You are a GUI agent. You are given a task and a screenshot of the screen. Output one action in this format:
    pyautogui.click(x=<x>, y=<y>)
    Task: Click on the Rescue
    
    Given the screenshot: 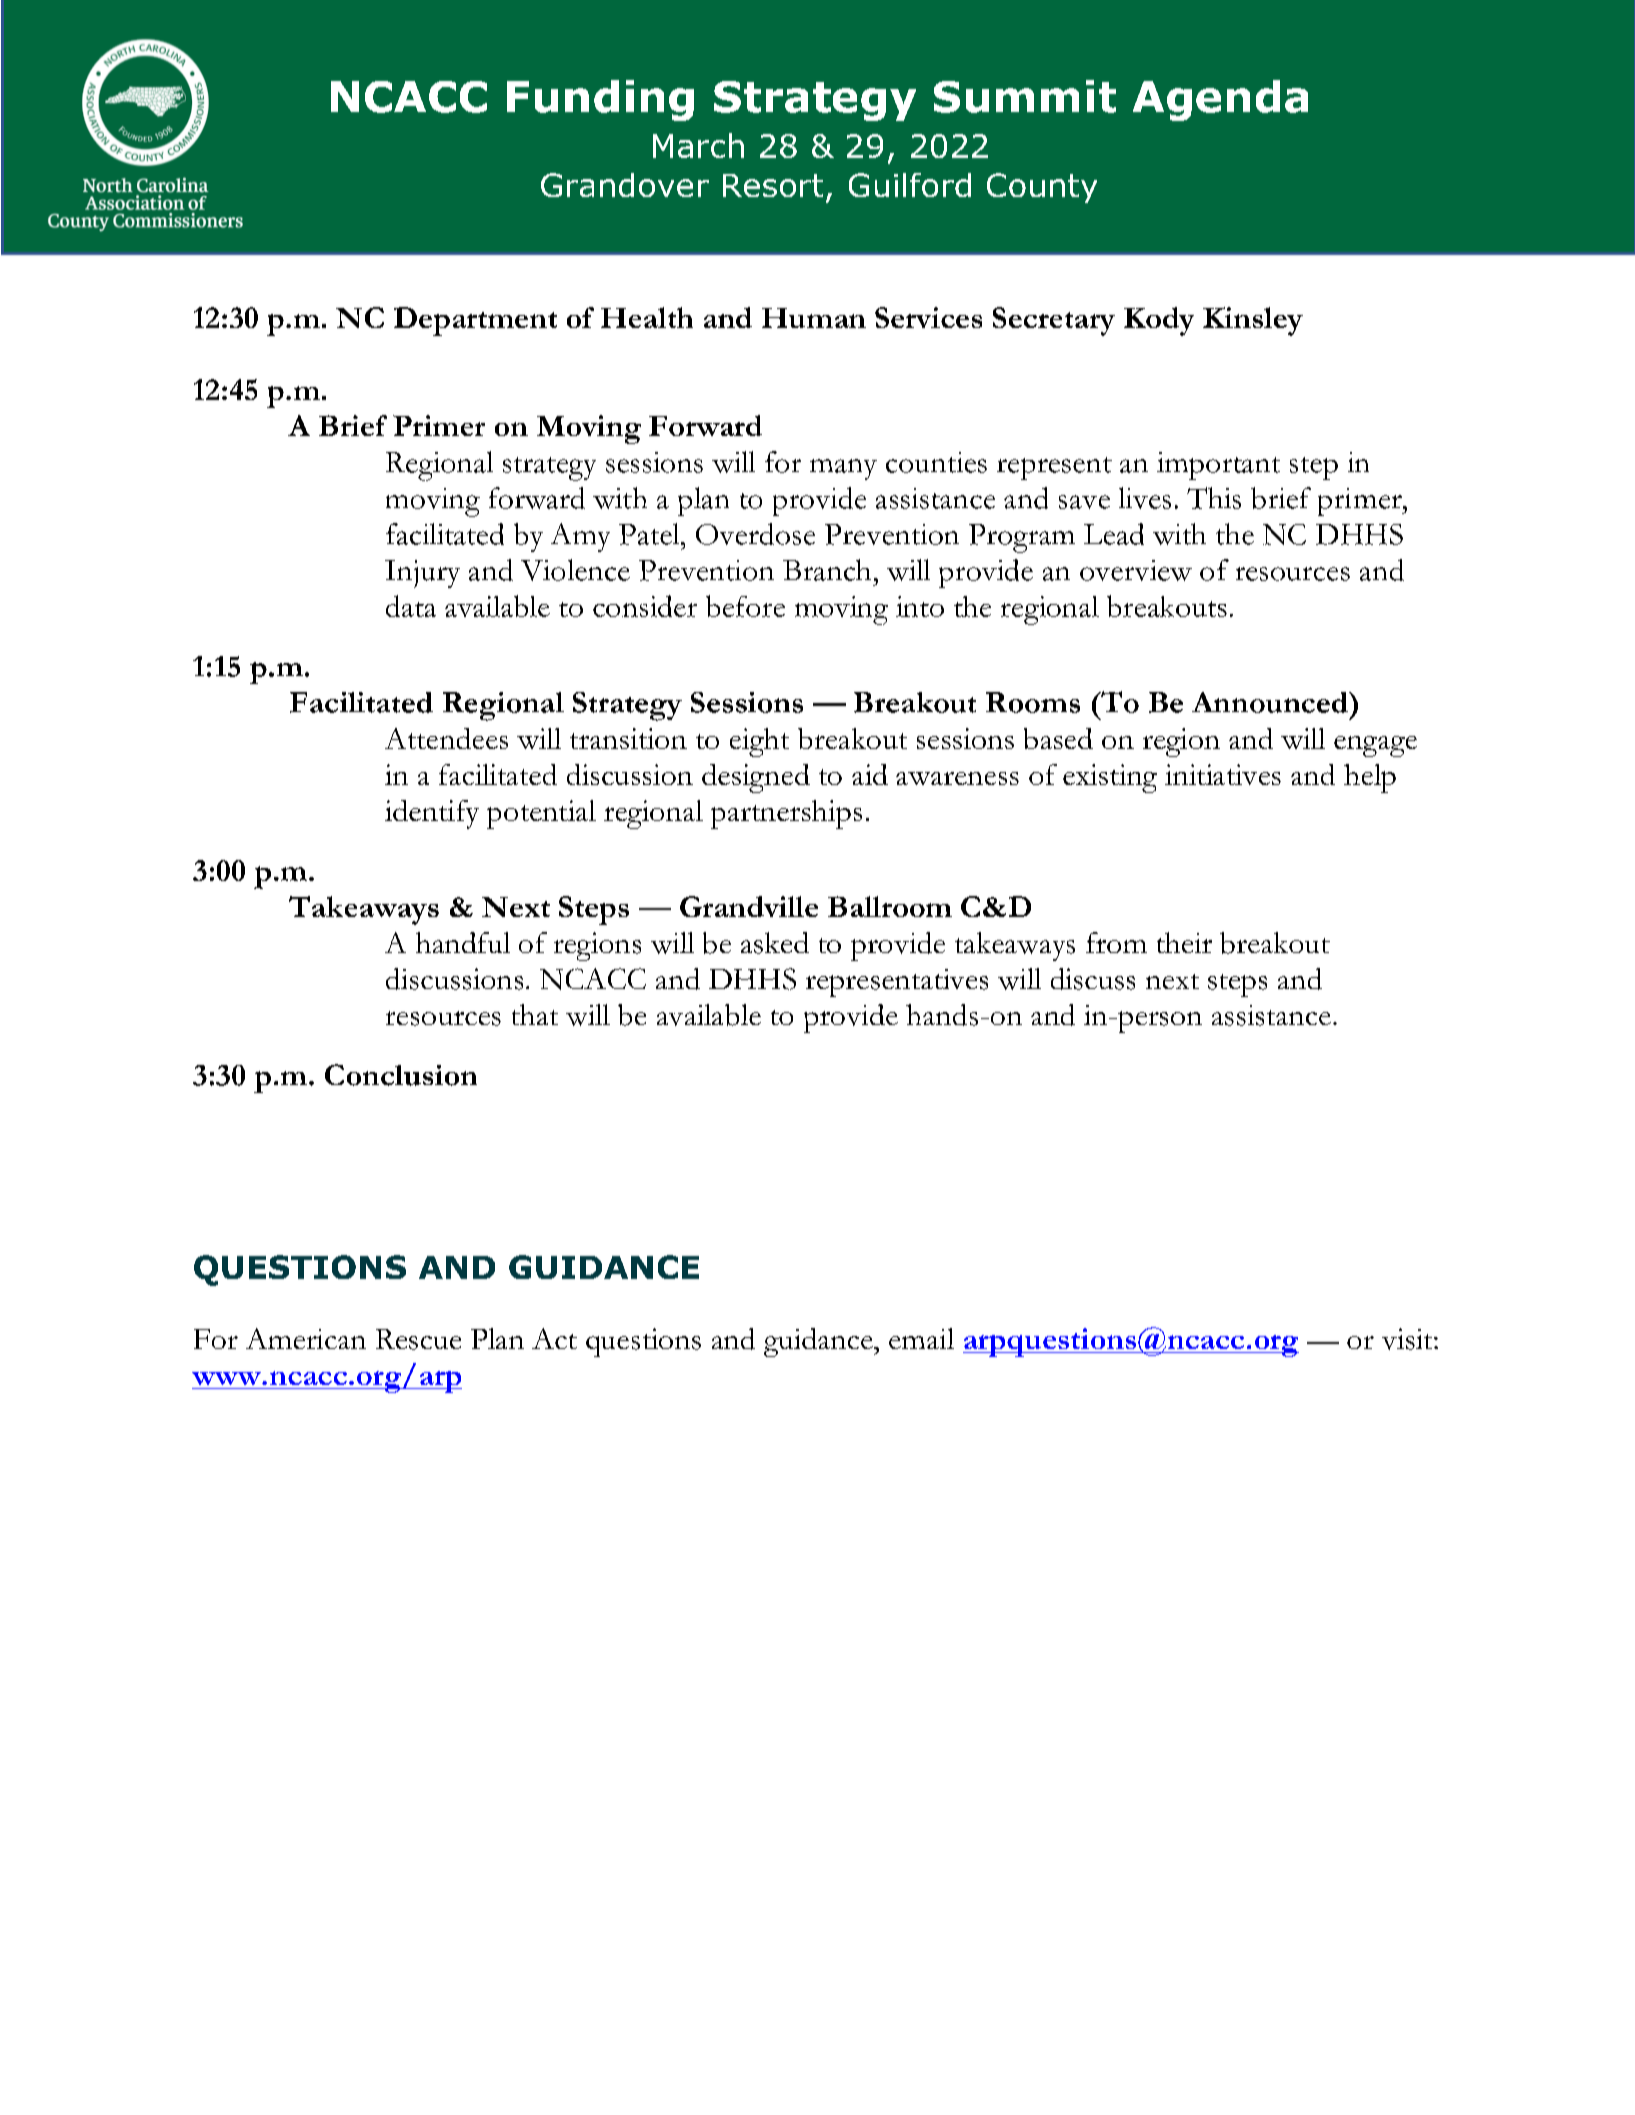 What is the action you would take?
    pyautogui.click(x=418, y=1339)
